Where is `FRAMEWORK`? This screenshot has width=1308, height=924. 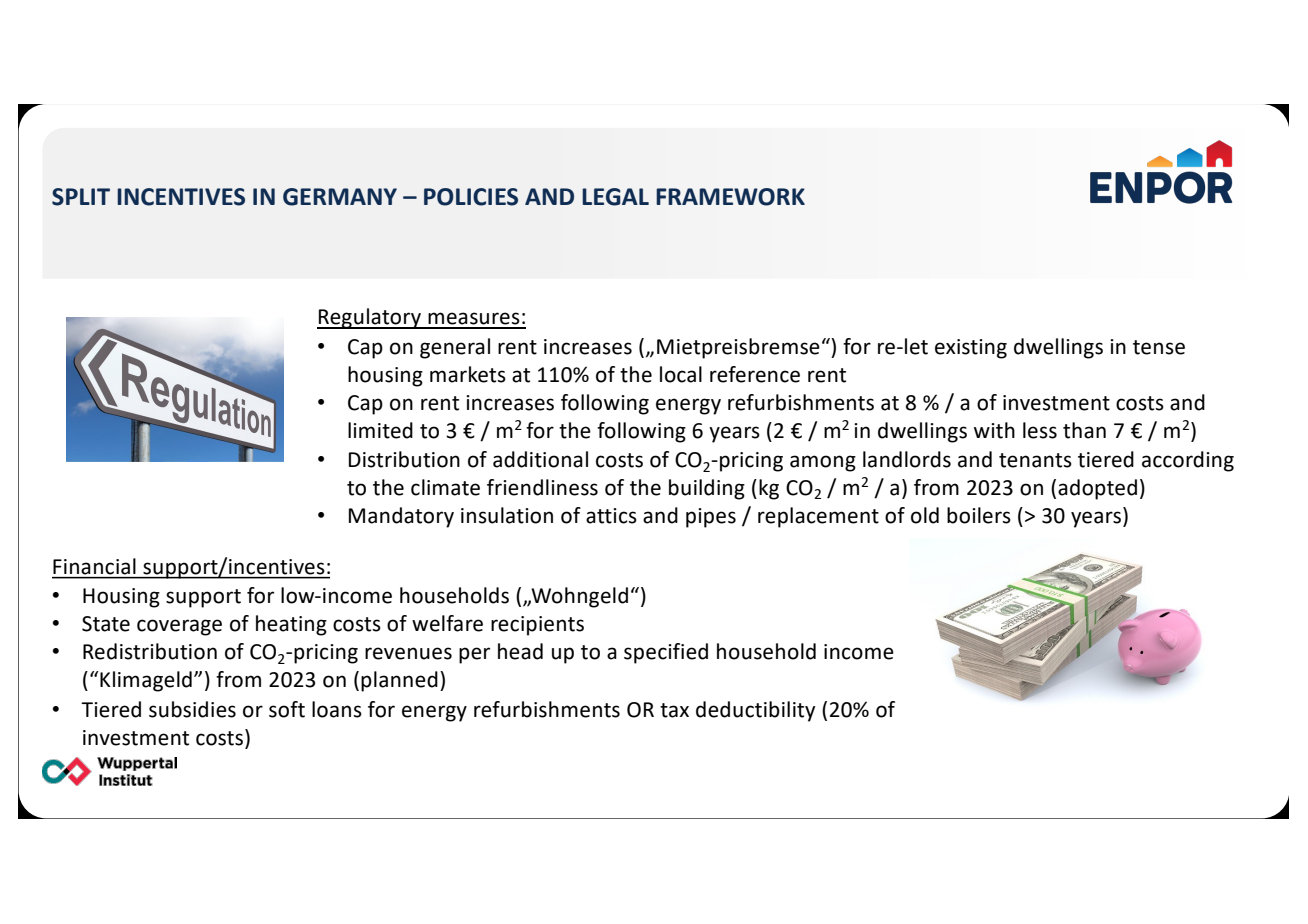
FRAMEWORK is located at coordinates (730, 197).
